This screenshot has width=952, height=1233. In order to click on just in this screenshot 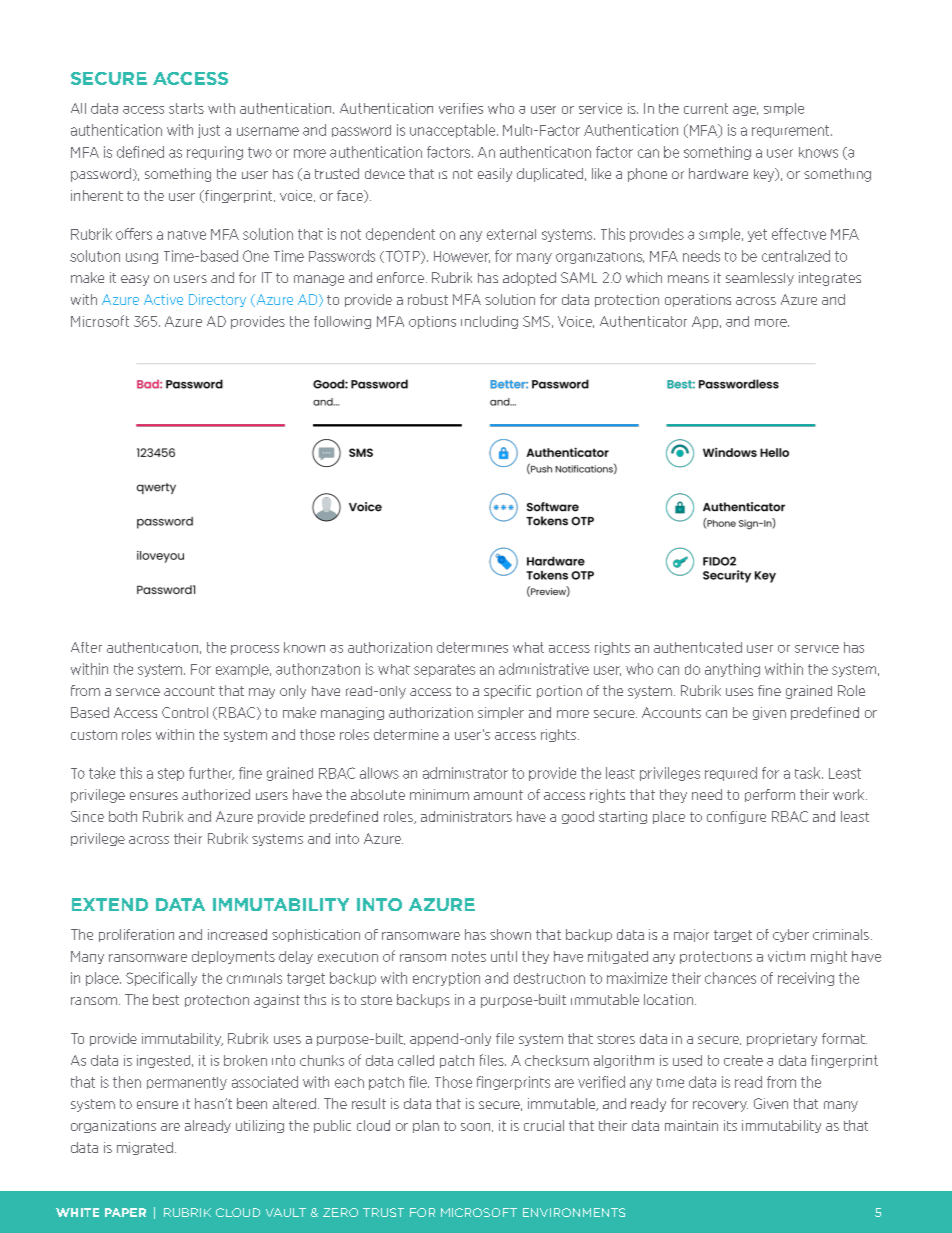, I will do `click(209, 131)`.
